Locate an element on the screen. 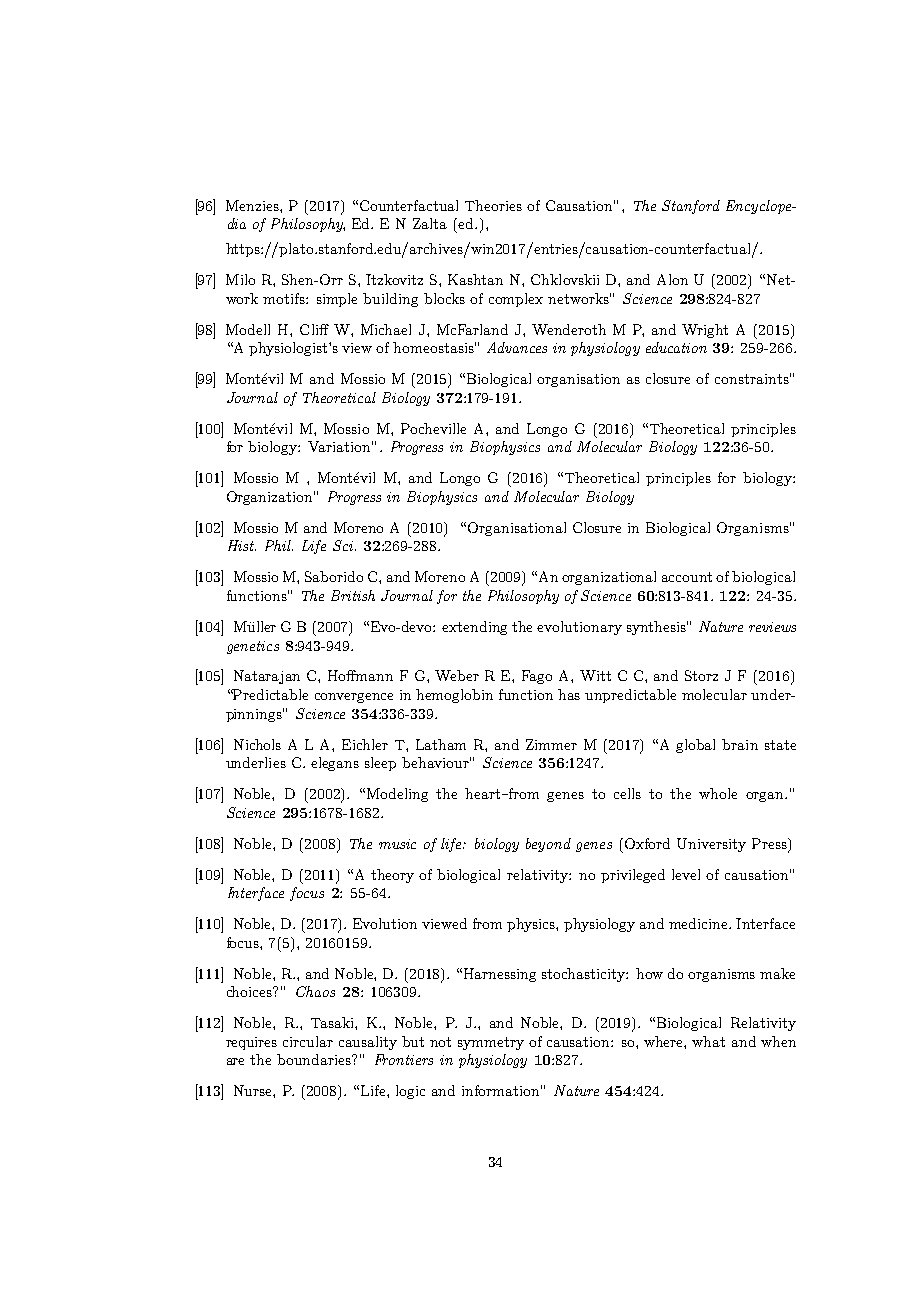 The height and width of the screenshot is (1308, 924). Menzies is located at coordinates (253, 205).
